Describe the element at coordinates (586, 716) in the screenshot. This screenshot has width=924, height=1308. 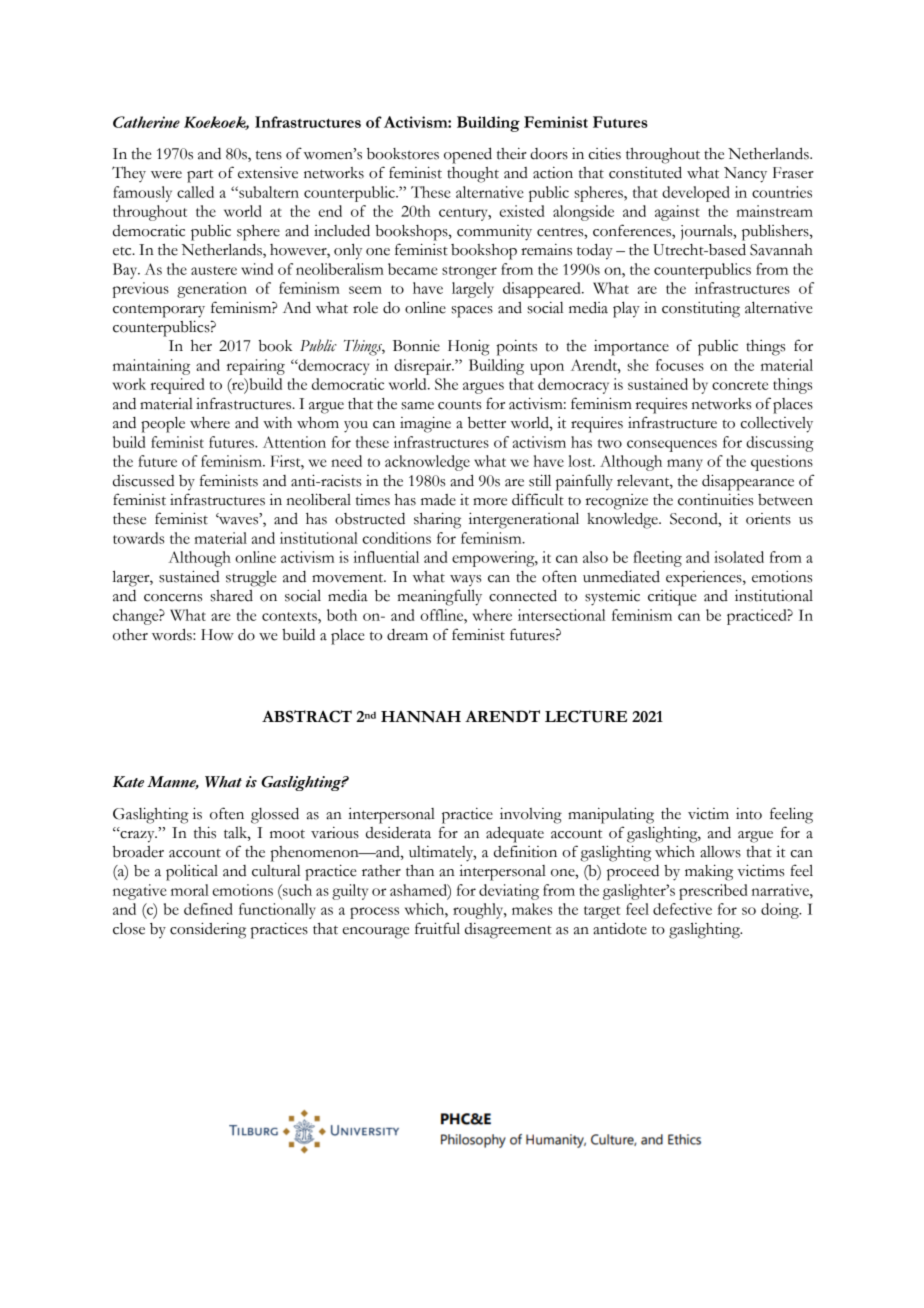
I see `LECTURE` at that location.
